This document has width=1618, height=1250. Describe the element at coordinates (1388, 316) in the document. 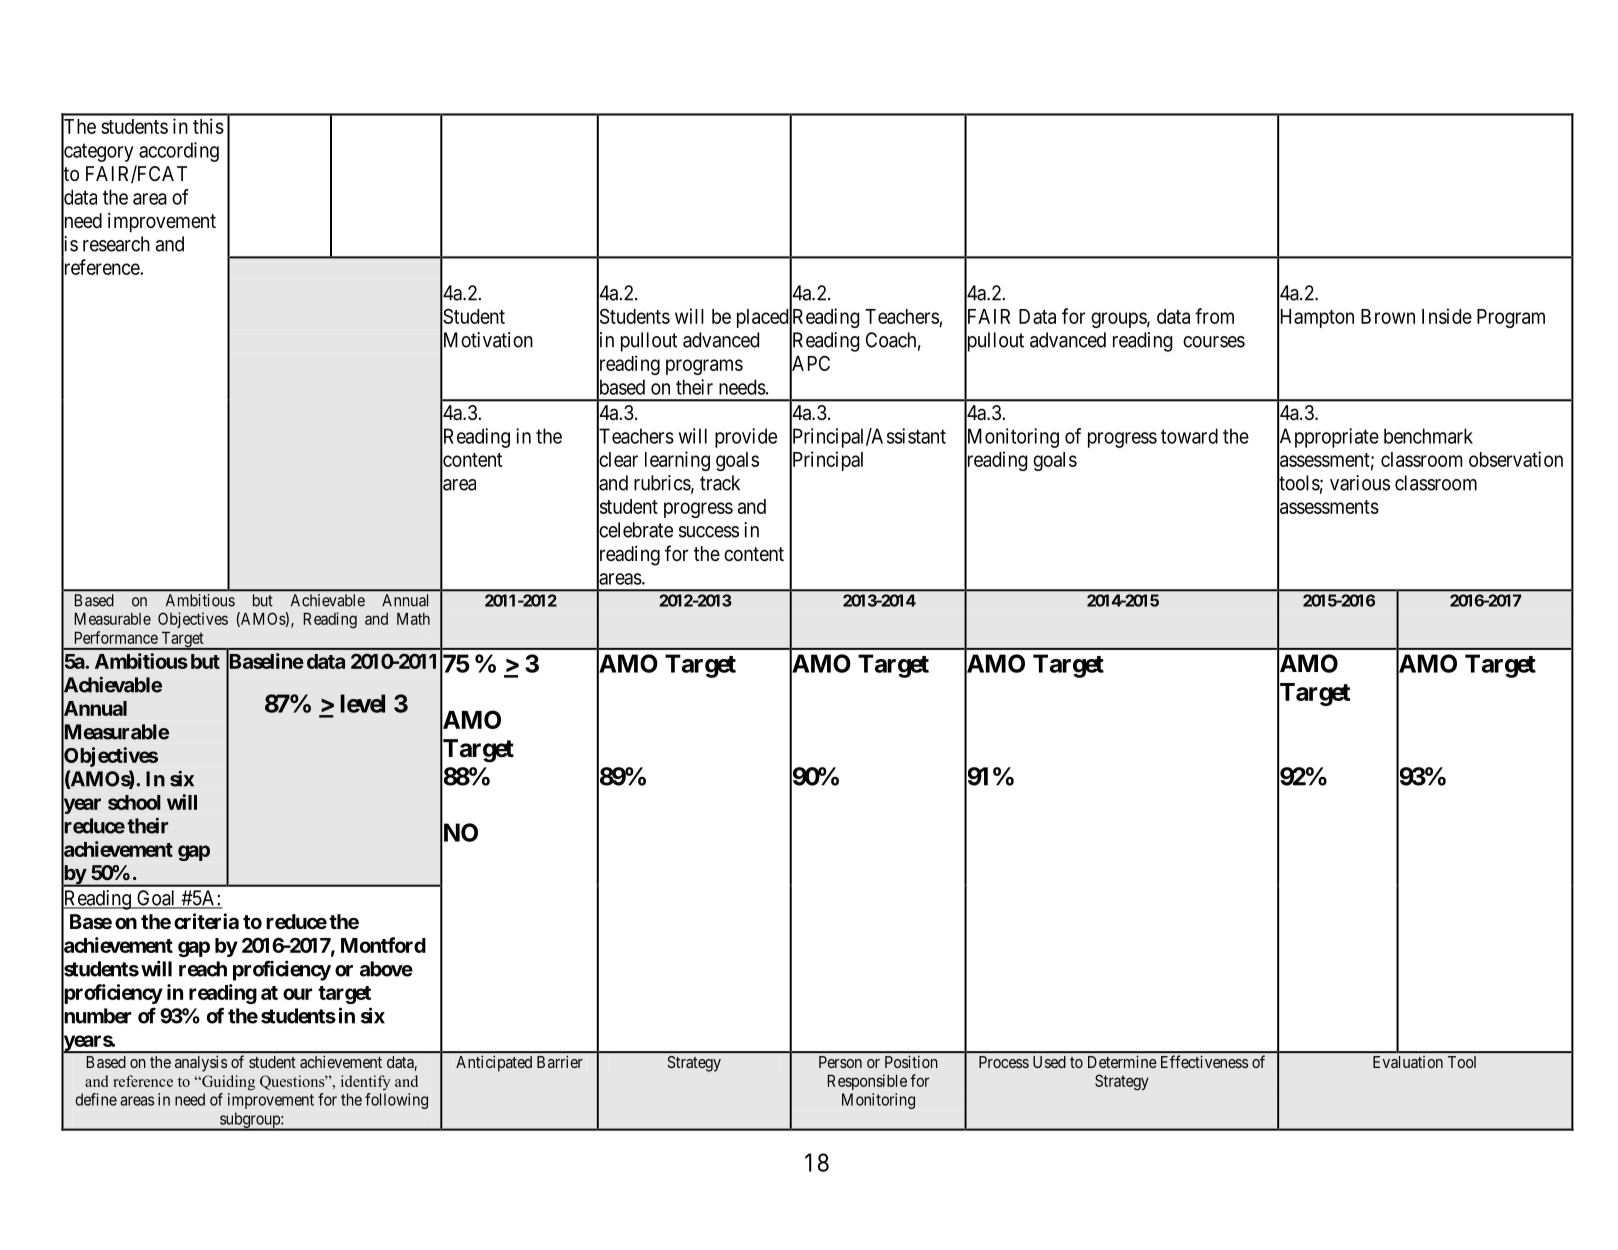

I see `Brown` at that location.
